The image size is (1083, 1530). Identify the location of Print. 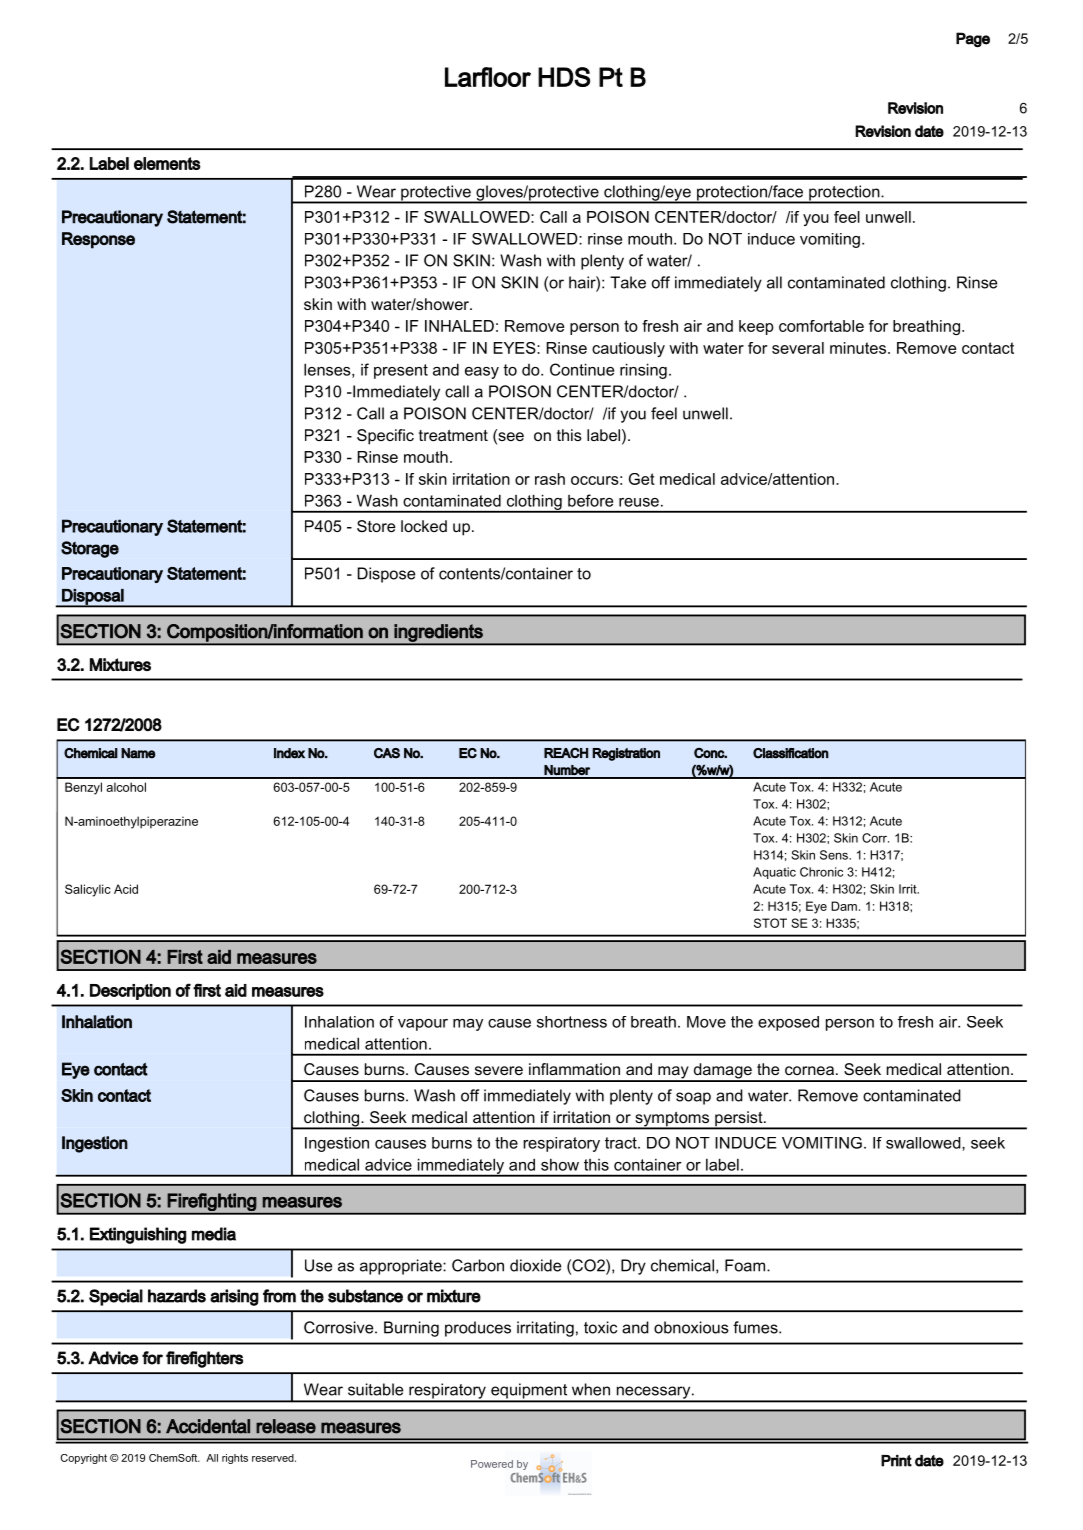
(896, 1461).
